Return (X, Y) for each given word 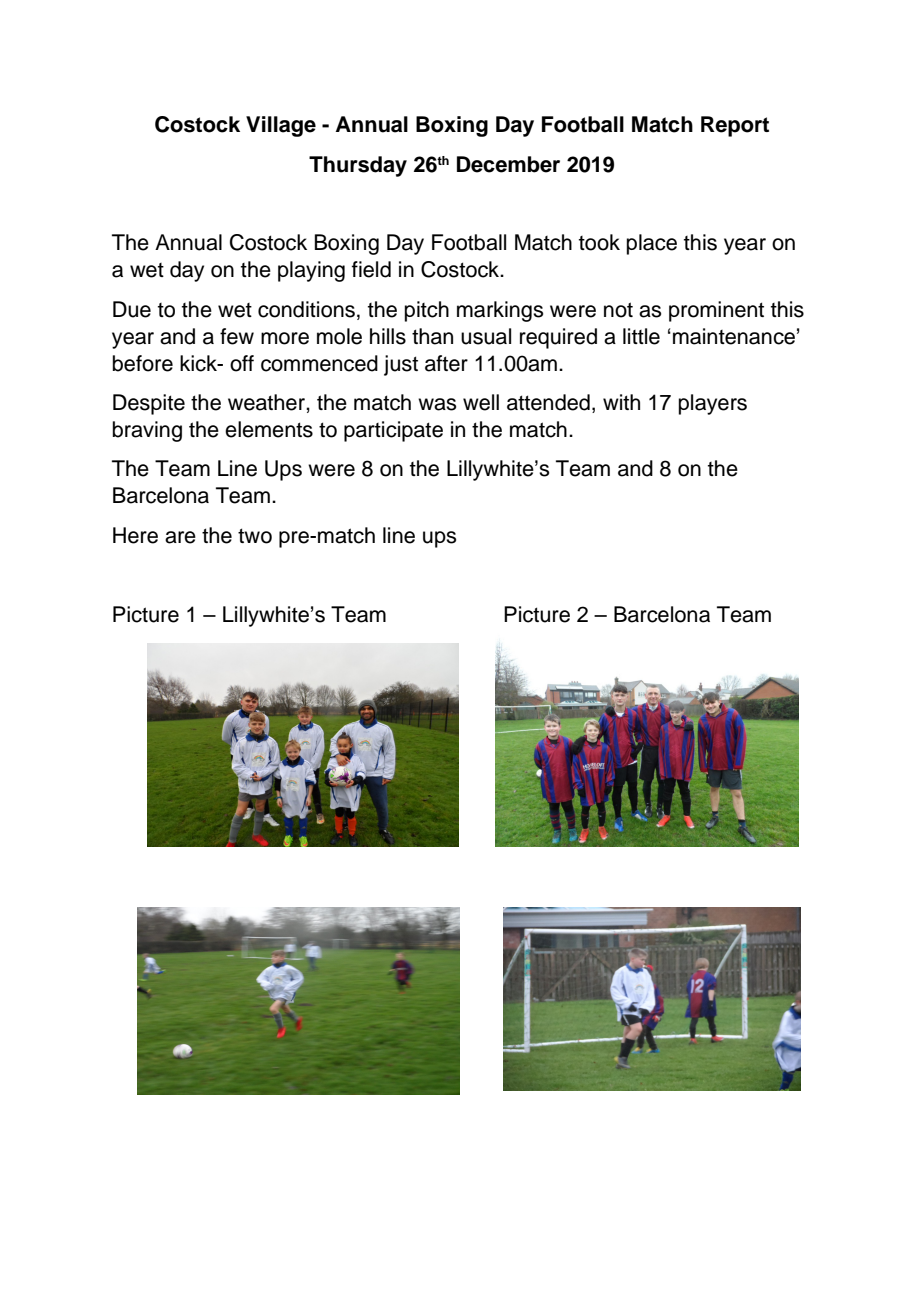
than (432, 336)
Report (735, 126)
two (255, 536)
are (180, 537)
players (713, 404)
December (508, 164)
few (237, 336)
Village (281, 126)
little (641, 336)
